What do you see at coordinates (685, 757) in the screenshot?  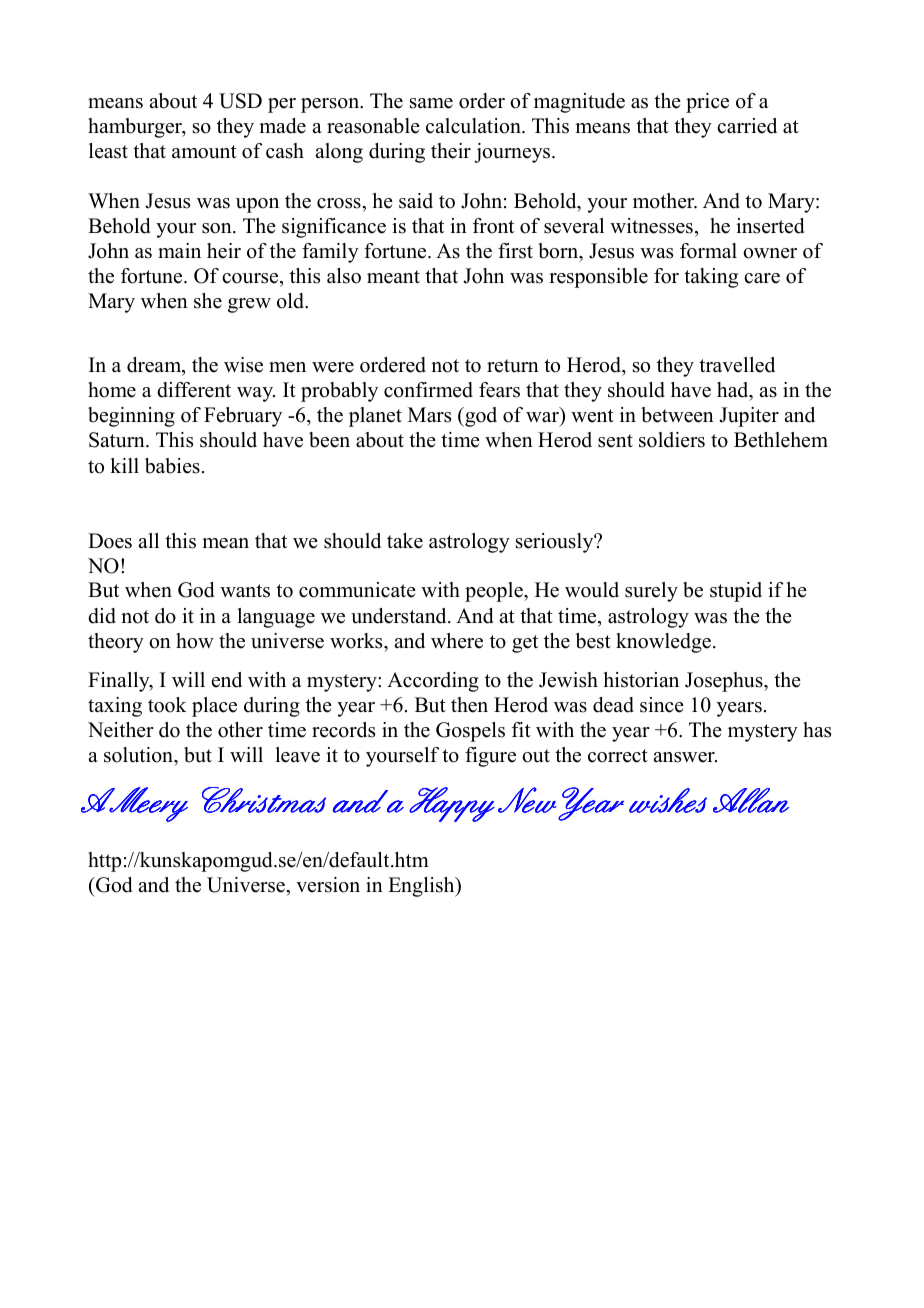 I see `answer` at bounding box center [685, 757].
